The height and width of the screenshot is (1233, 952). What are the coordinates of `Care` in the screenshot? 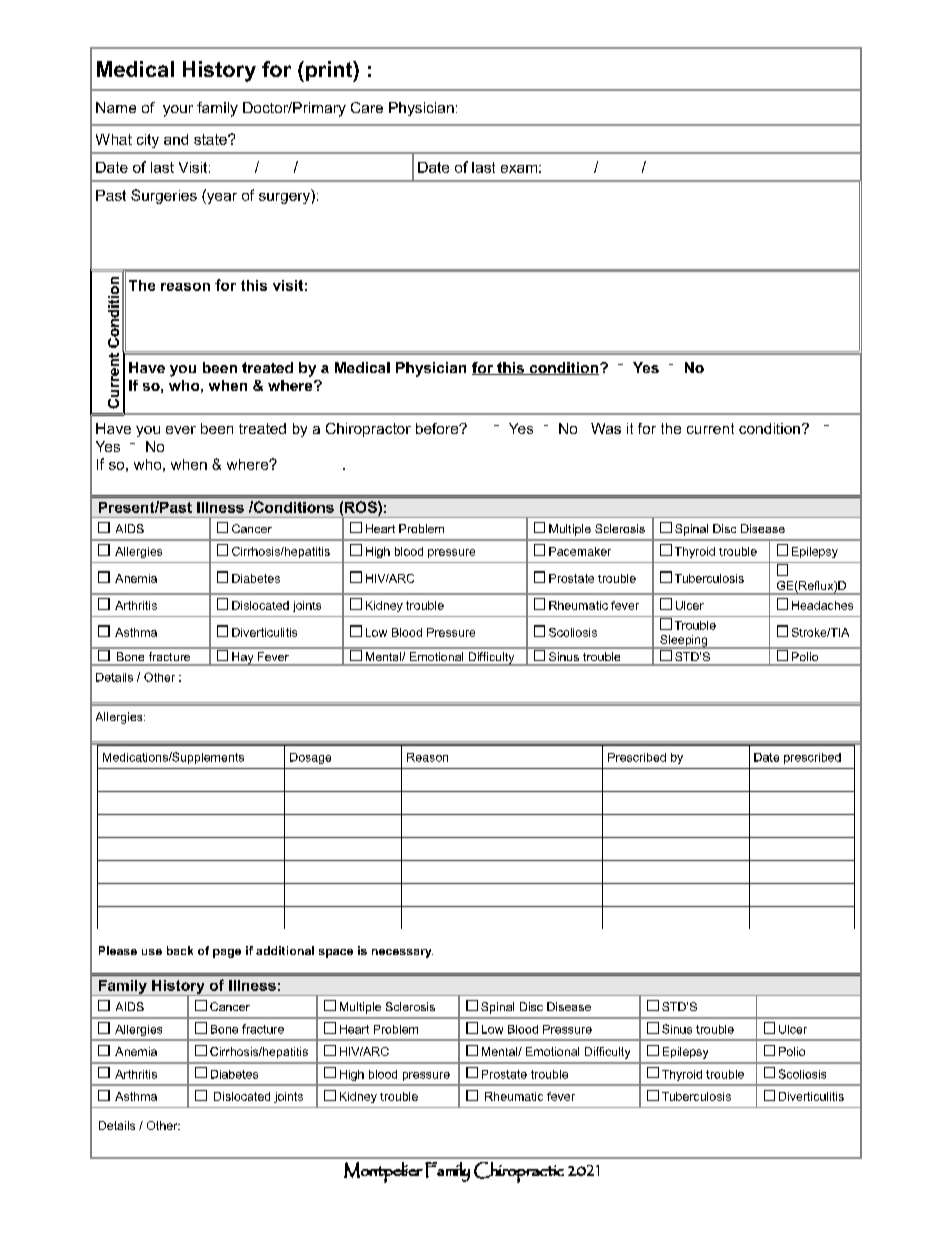 It's located at (367, 107).
